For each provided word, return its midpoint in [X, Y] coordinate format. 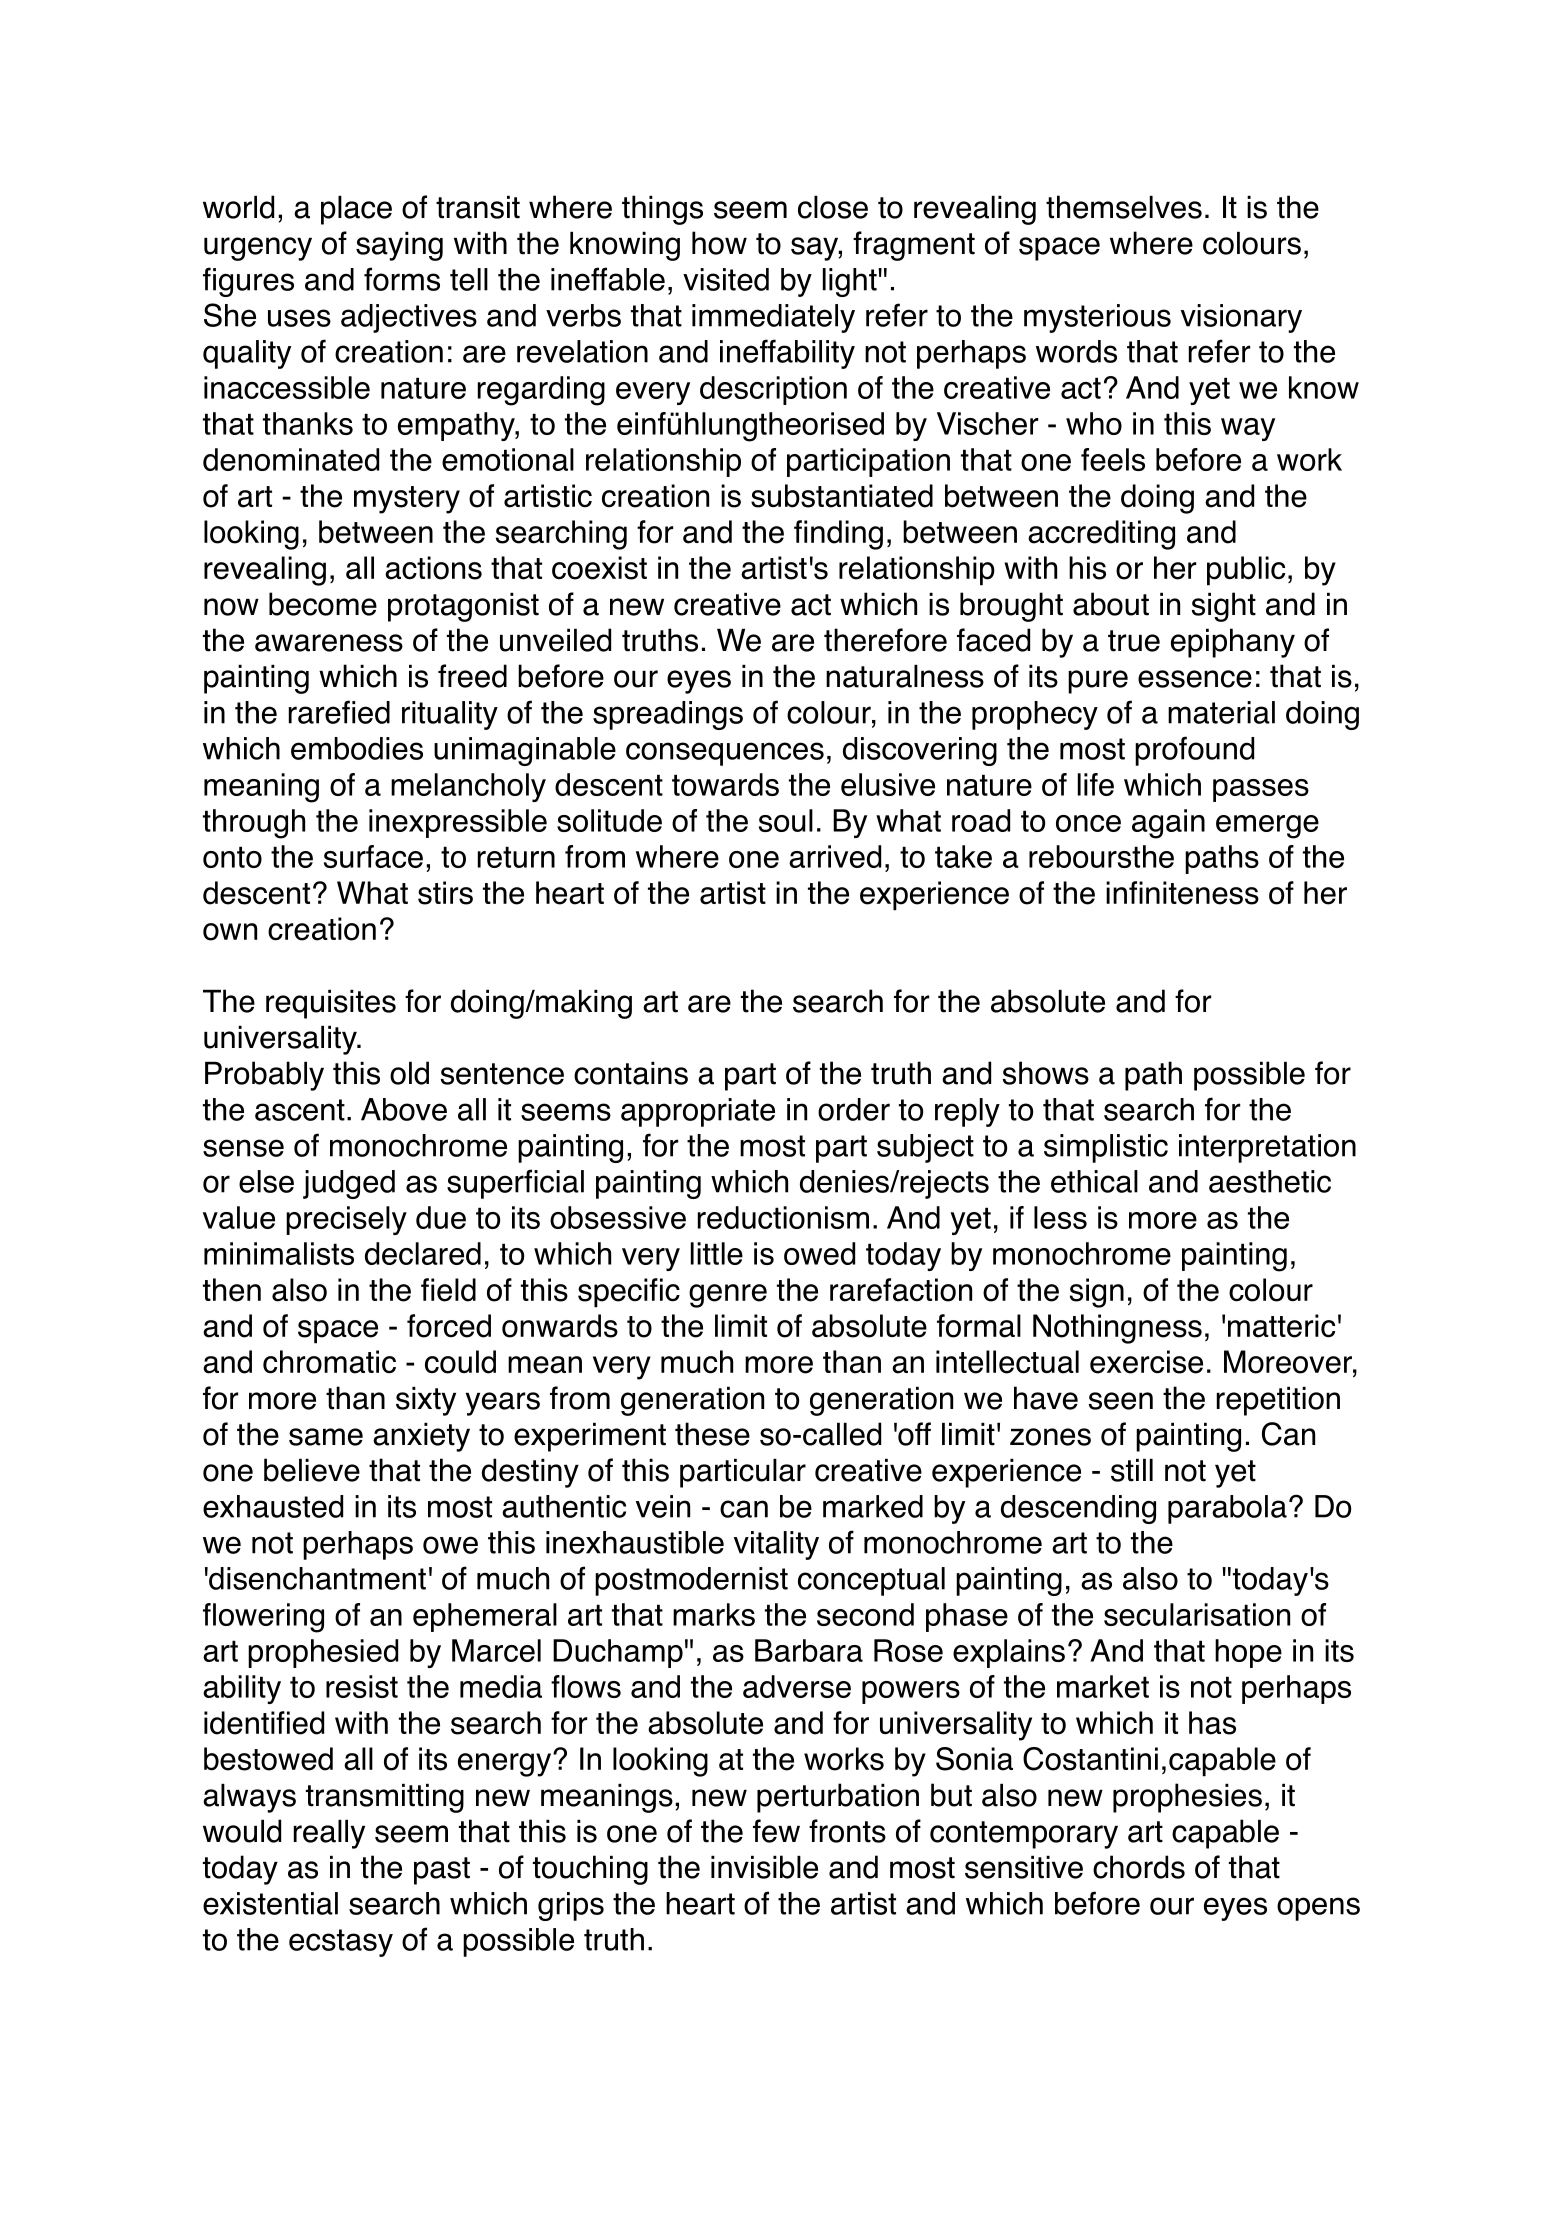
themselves [1124, 207]
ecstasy [341, 1943]
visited [726, 279]
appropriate [698, 1112]
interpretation [1267, 1148]
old [409, 1073]
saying [399, 246]
